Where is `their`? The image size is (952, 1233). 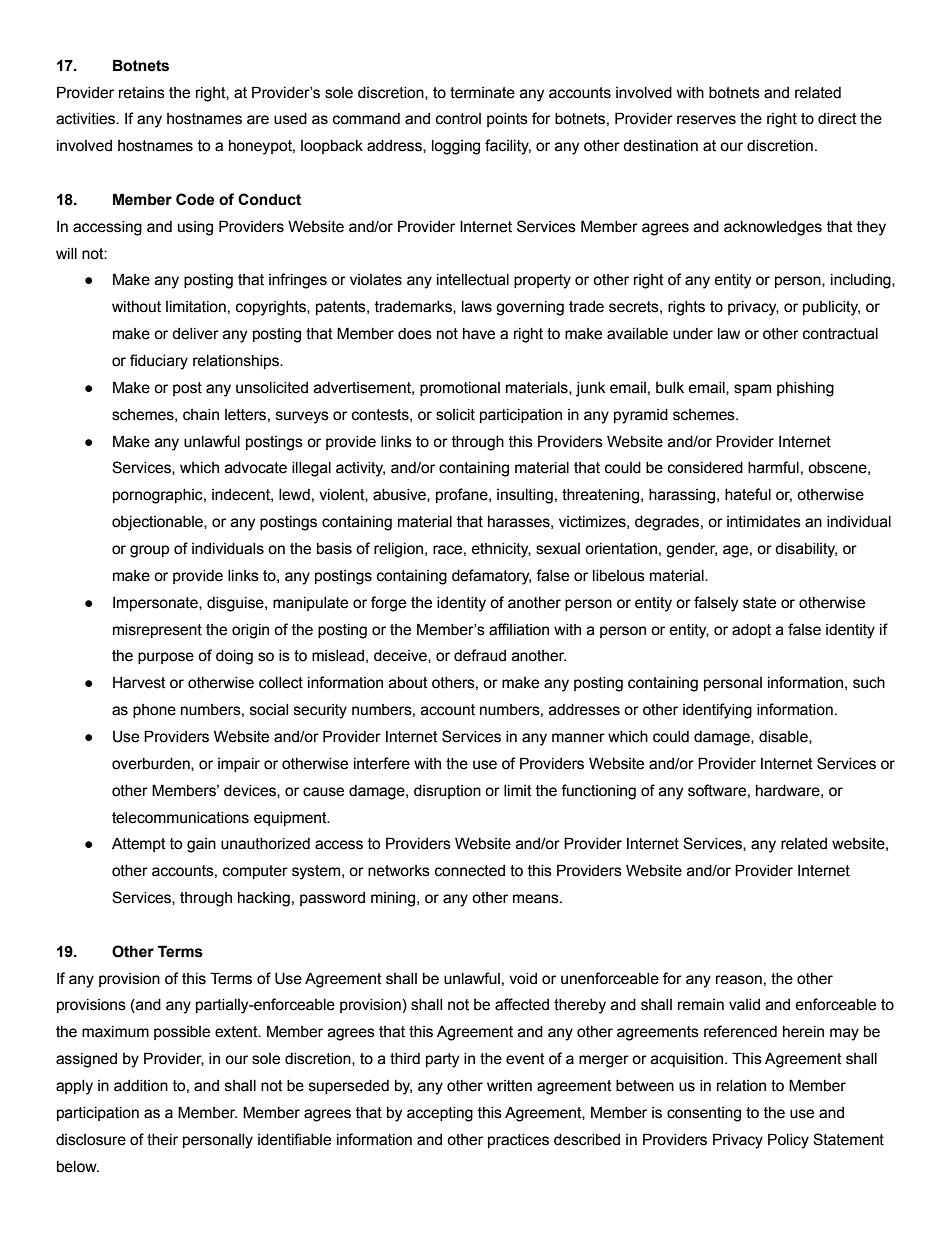
their is located at coordinates (162, 1140).
